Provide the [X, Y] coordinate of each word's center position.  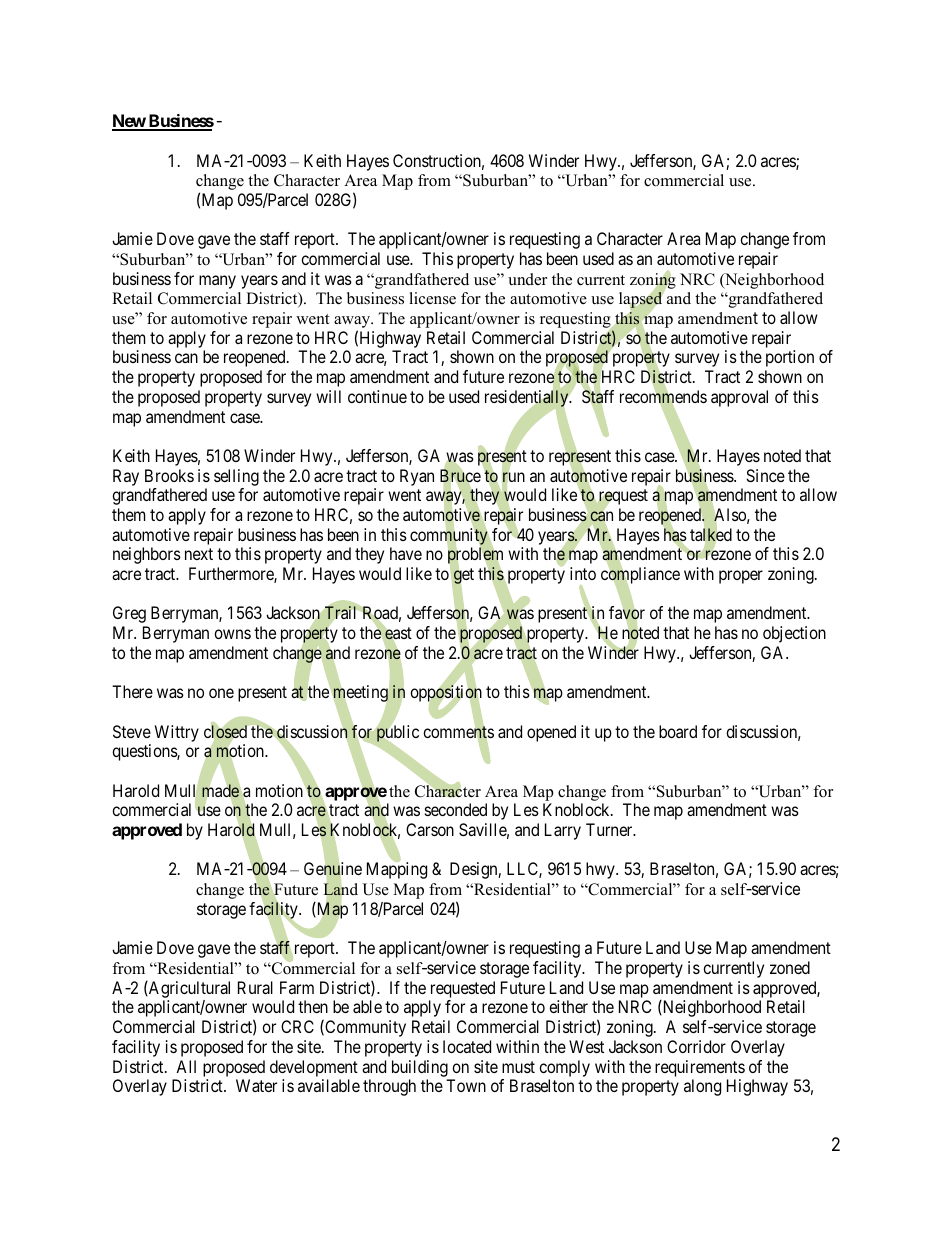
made [220, 791]
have [406, 553]
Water [256, 1085]
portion [790, 358]
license [432, 298]
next [199, 554]
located [467, 1046]
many [217, 282]
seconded [456, 809]
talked [711, 535]
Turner [610, 829]
